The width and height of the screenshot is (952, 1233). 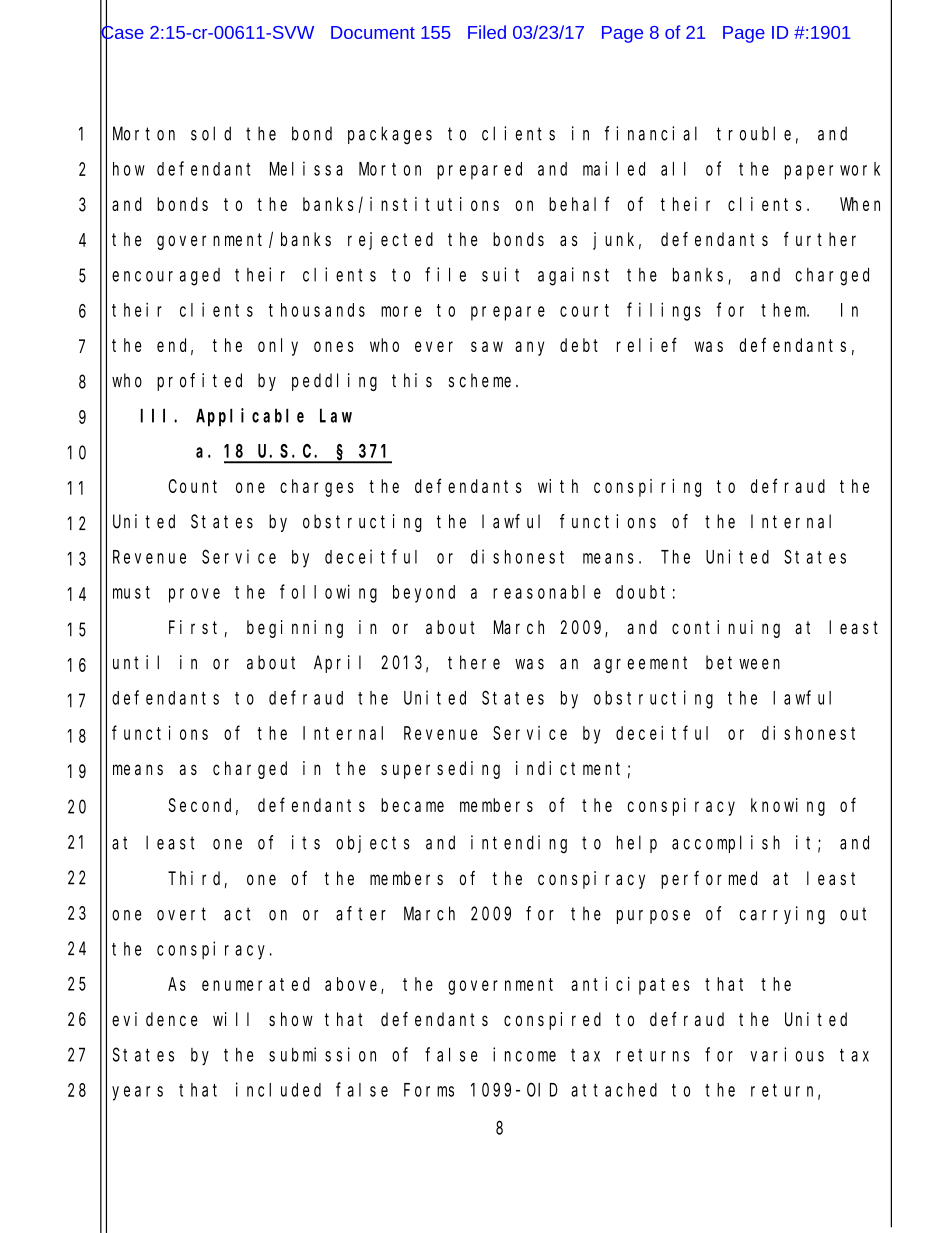 What do you see at coordinates (194, 595) in the screenshot?
I see `prove` at bounding box center [194, 595].
